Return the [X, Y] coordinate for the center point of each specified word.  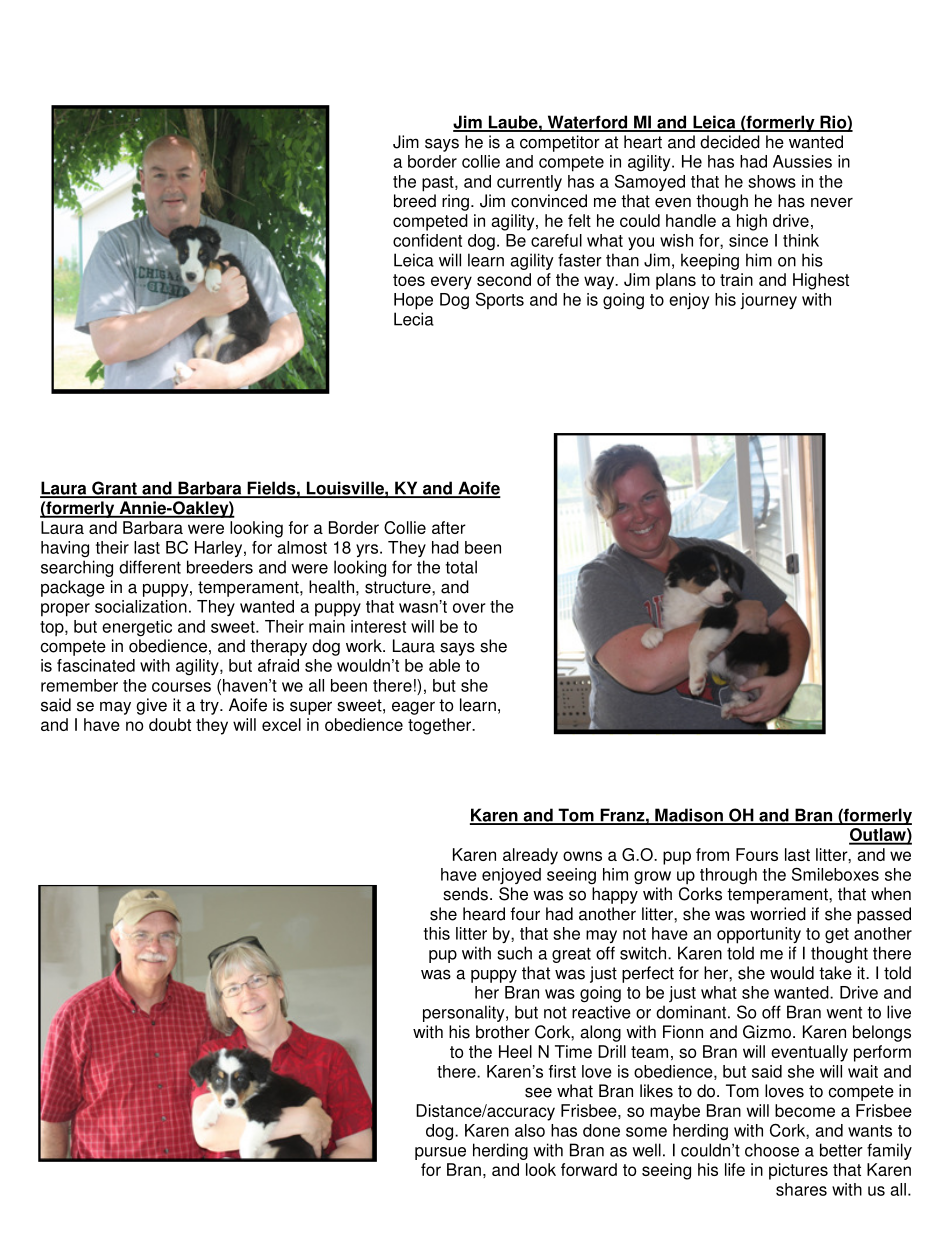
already [530, 856]
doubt [170, 724]
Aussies [802, 161]
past [439, 184]
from [712, 854]
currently [529, 183]
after [449, 527]
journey [768, 301]
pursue [440, 1153]
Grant [114, 489]
